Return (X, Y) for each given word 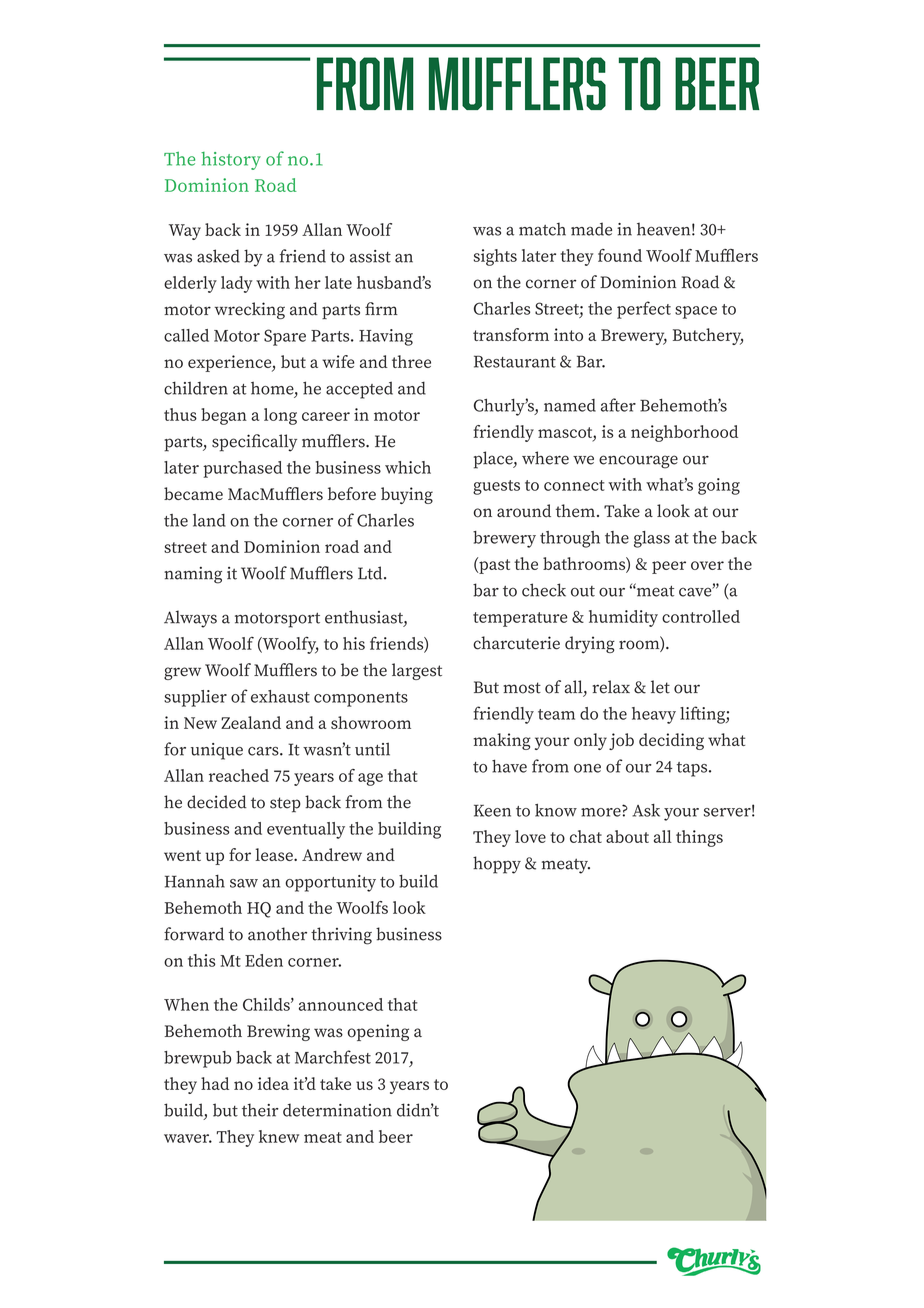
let (660, 687)
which (408, 467)
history (231, 161)
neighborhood (684, 433)
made (591, 229)
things (699, 838)
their (260, 1110)
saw (244, 883)
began (224, 416)
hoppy (497, 865)
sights (495, 257)
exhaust (280, 696)
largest (417, 671)
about (627, 836)
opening (378, 1032)
